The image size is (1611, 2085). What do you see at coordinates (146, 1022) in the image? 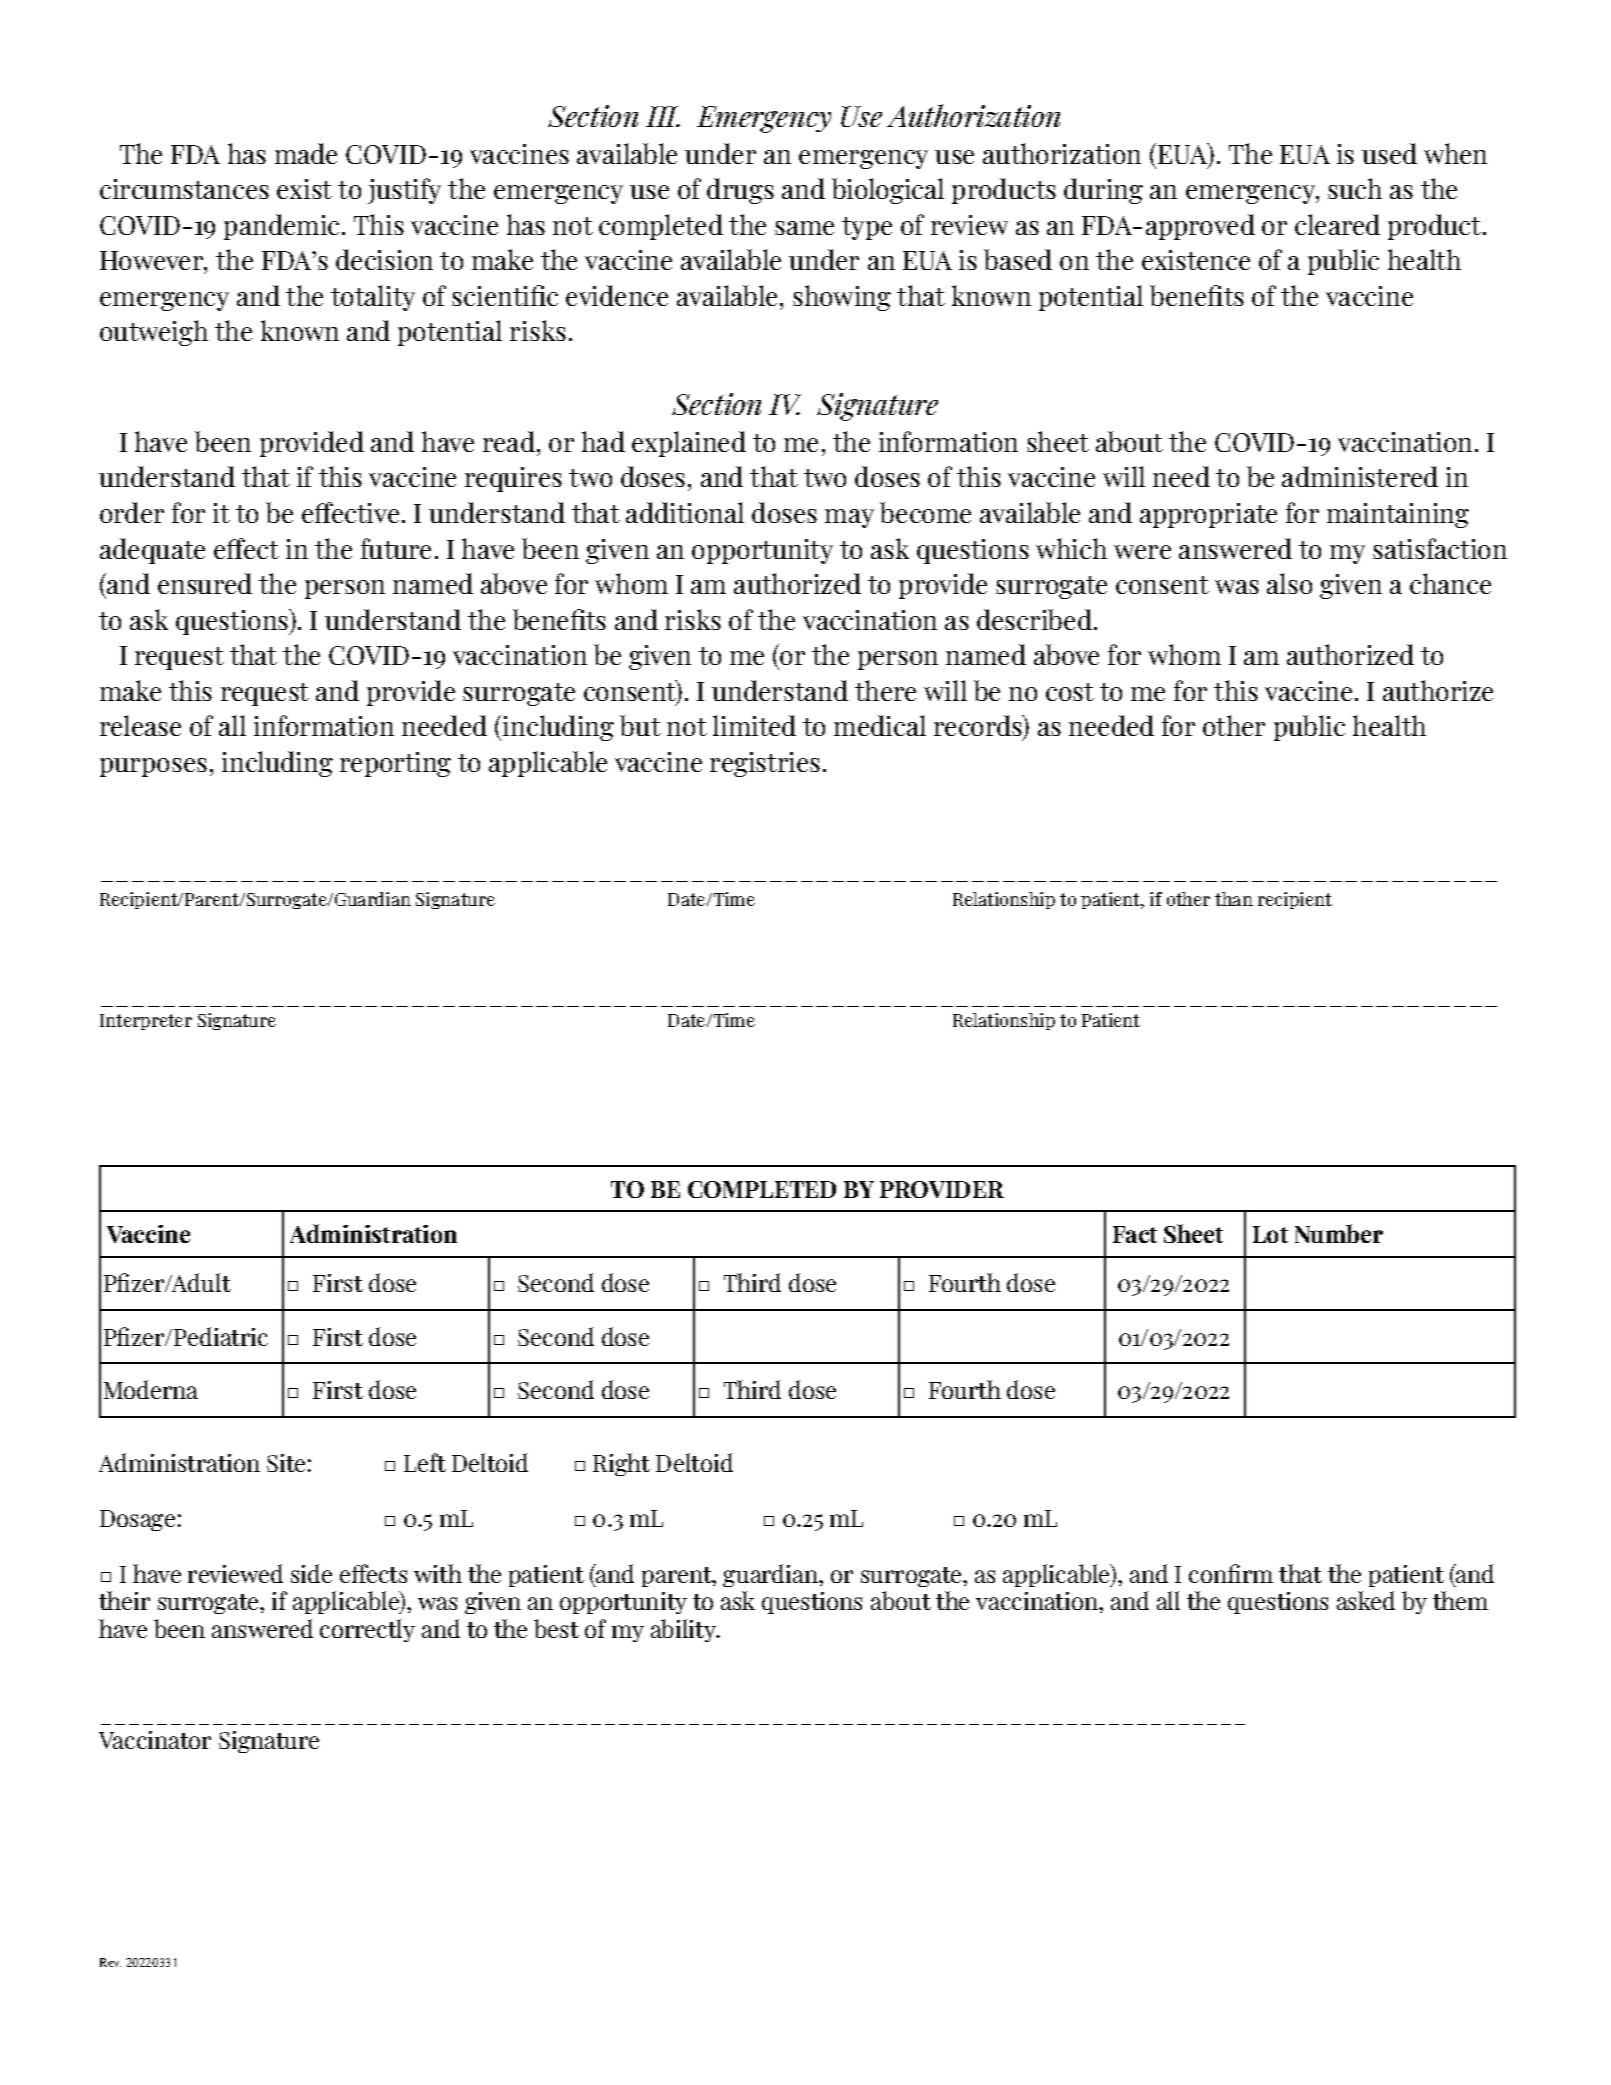
I see `Interpreter` at bounding box center [146, 1022].
